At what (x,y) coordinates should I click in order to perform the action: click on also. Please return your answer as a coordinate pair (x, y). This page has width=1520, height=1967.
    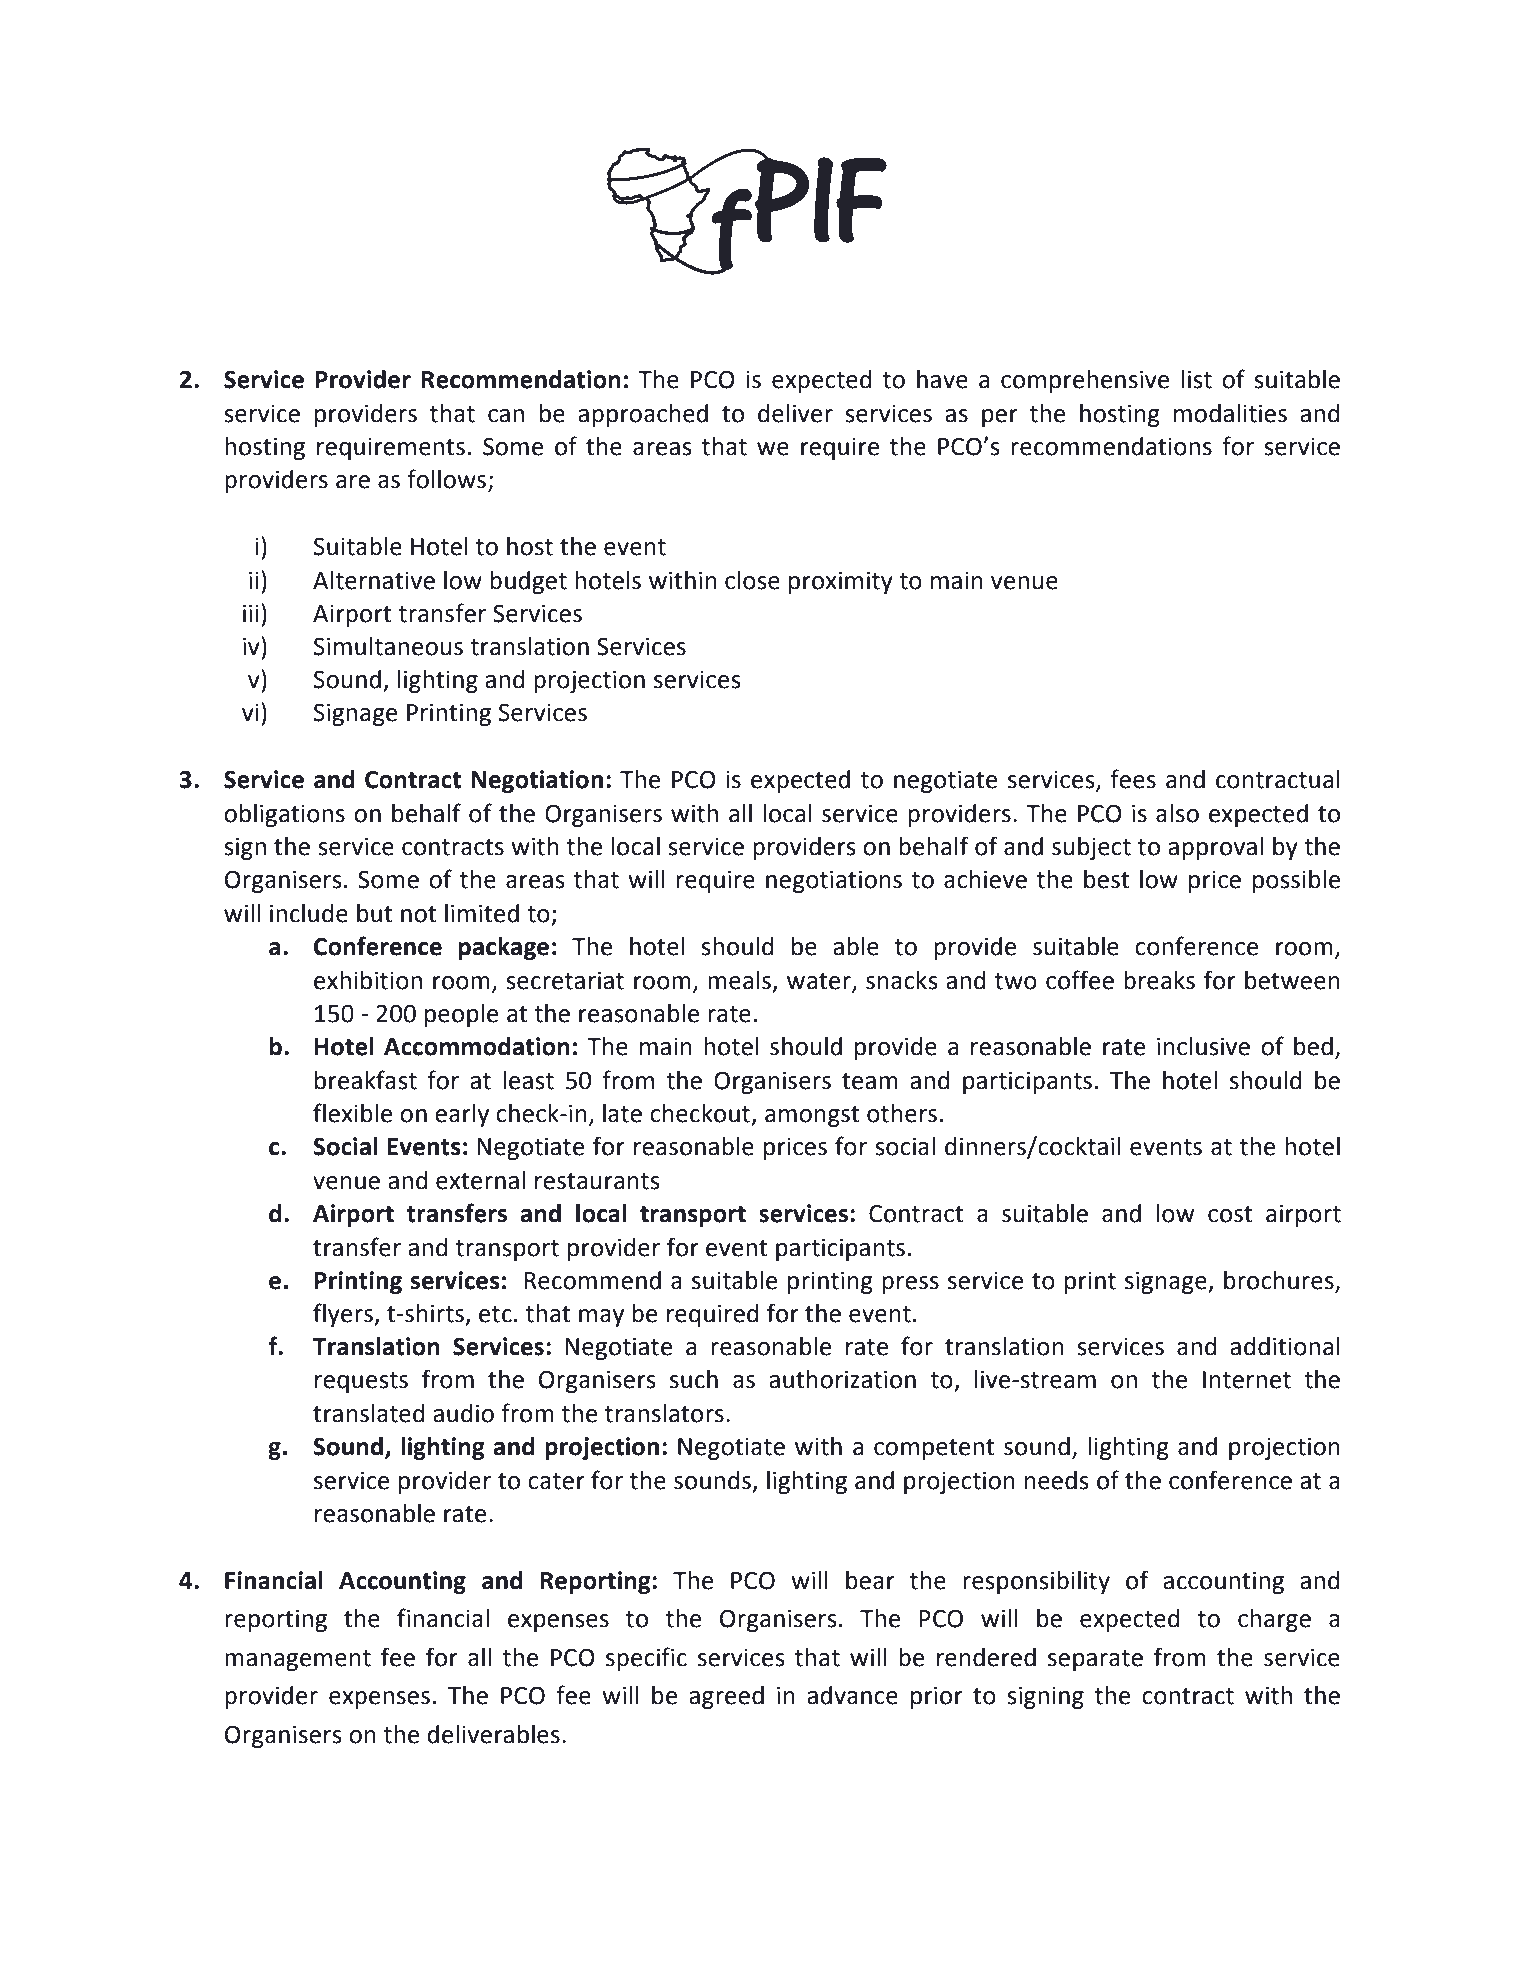
    Looking at the image, I should click on (1177, 813).
